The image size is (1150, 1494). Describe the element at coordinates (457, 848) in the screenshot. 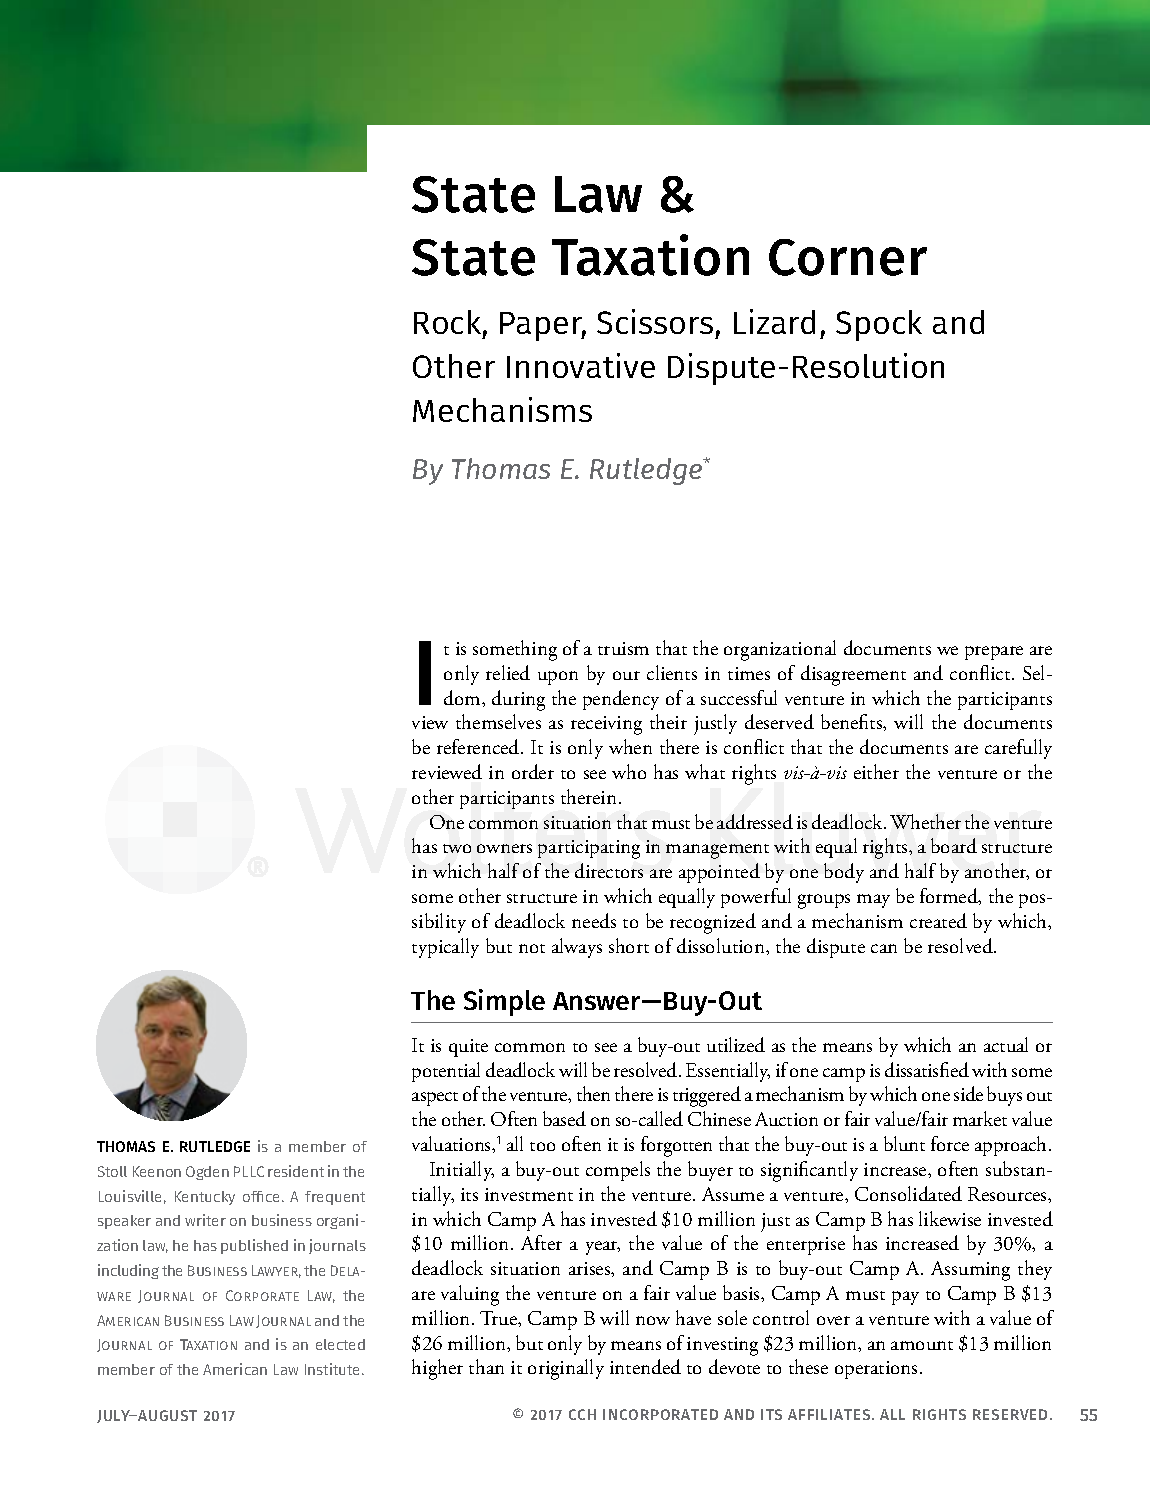

I see `two` at that location.
